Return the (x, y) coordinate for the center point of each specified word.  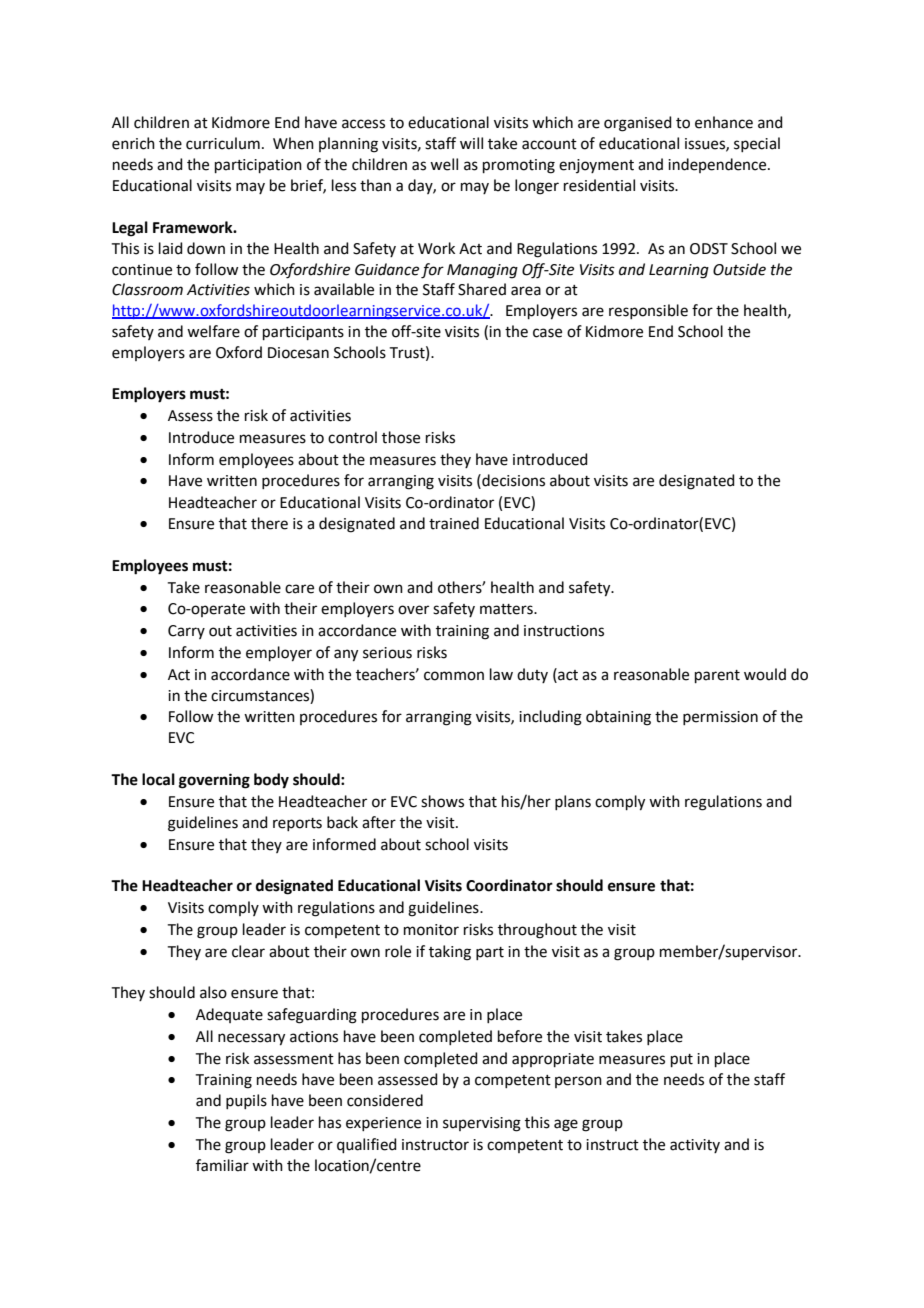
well (444, 164)
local (158, 779)
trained (454, 523)
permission (720, 718)
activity (695, 1146)
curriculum (223, 143)
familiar (222, 1165)
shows (442, 801)
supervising (482, 1124)
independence (718, 165)
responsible (648, 311)
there (269, 523)
